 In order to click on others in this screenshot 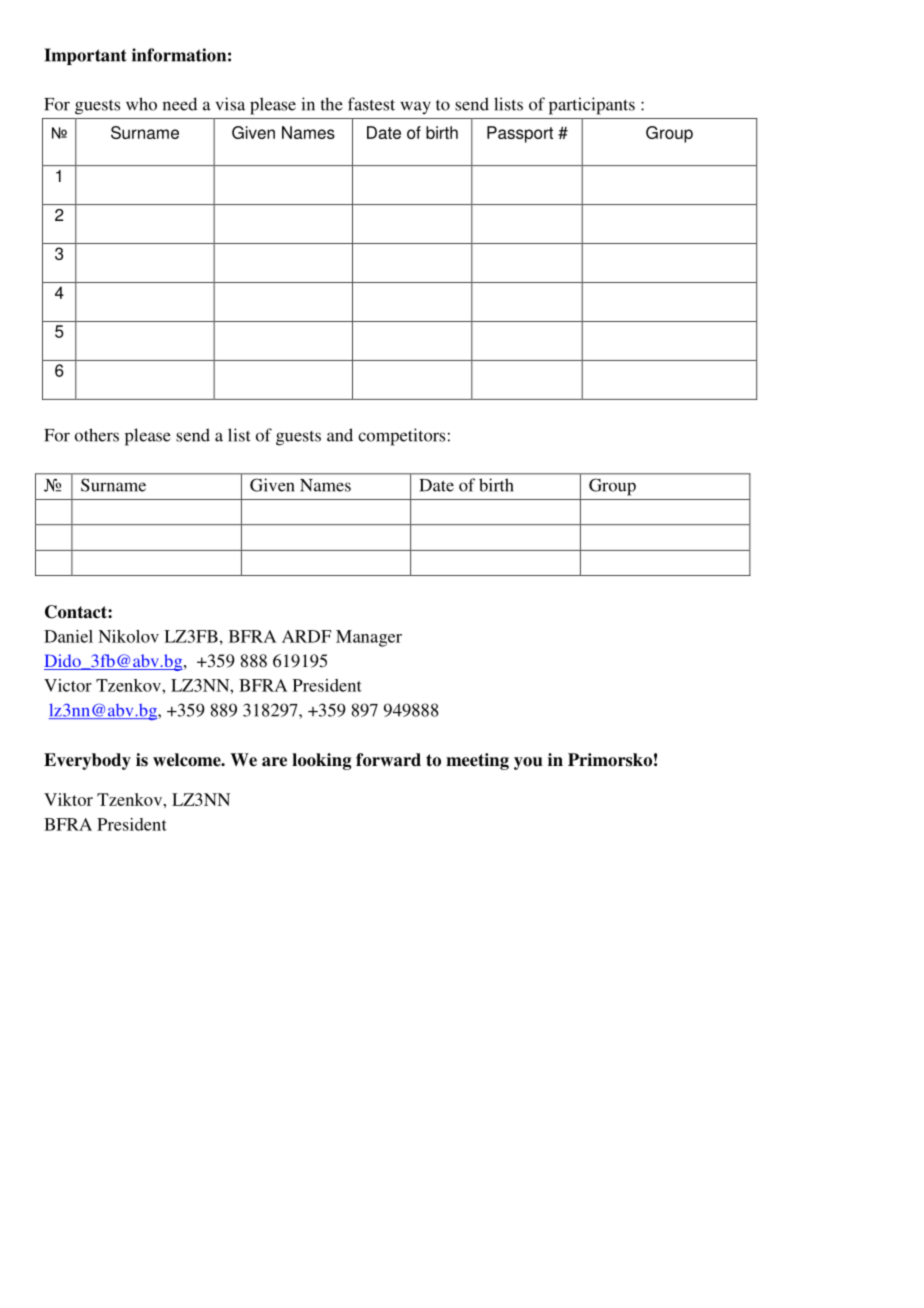, I will do `click(97, 435)`.
